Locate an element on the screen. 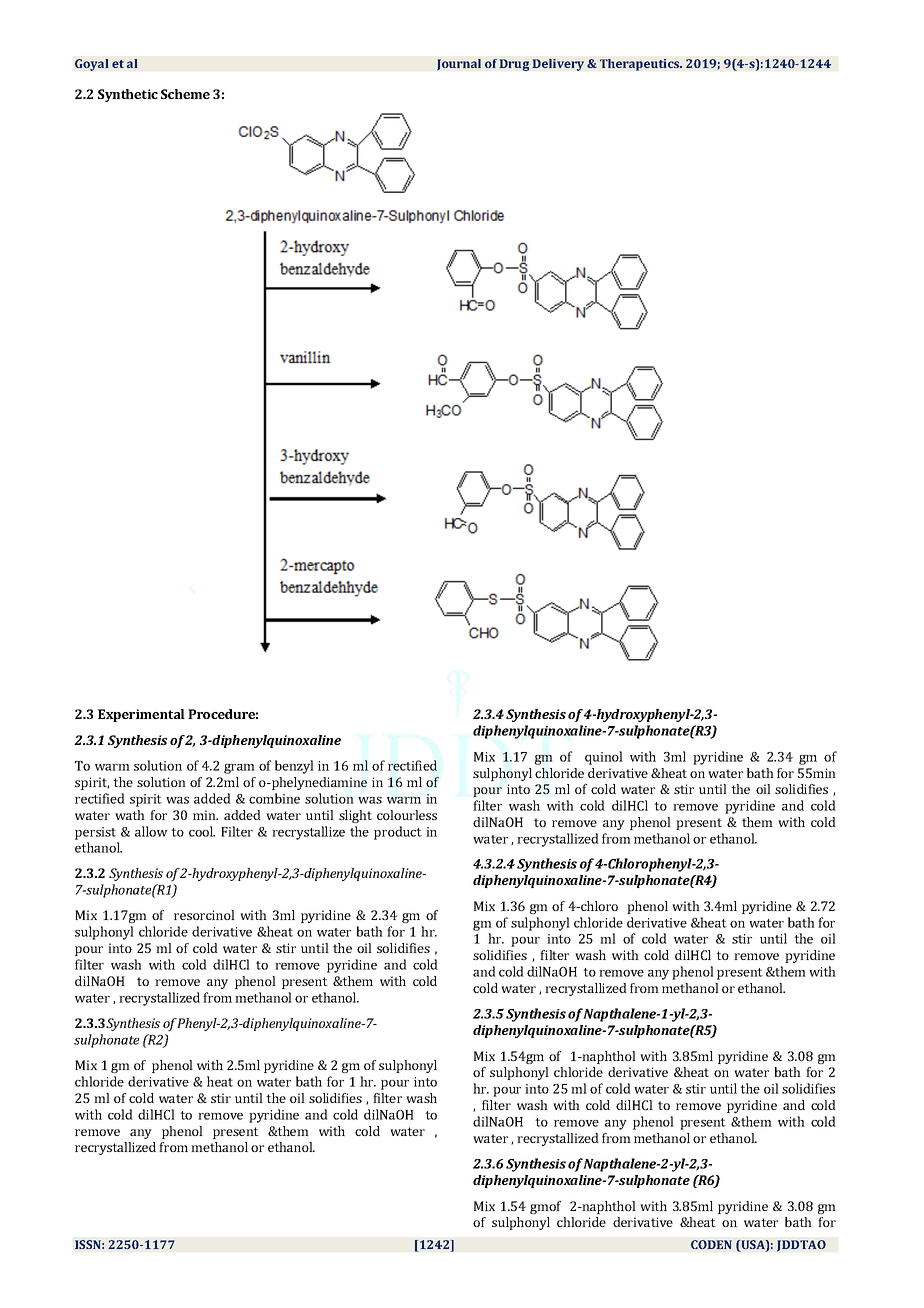 Image resolution: width=924 pixels, height=1308 pixels. resorcinol is located at coordinates (204, 915).
